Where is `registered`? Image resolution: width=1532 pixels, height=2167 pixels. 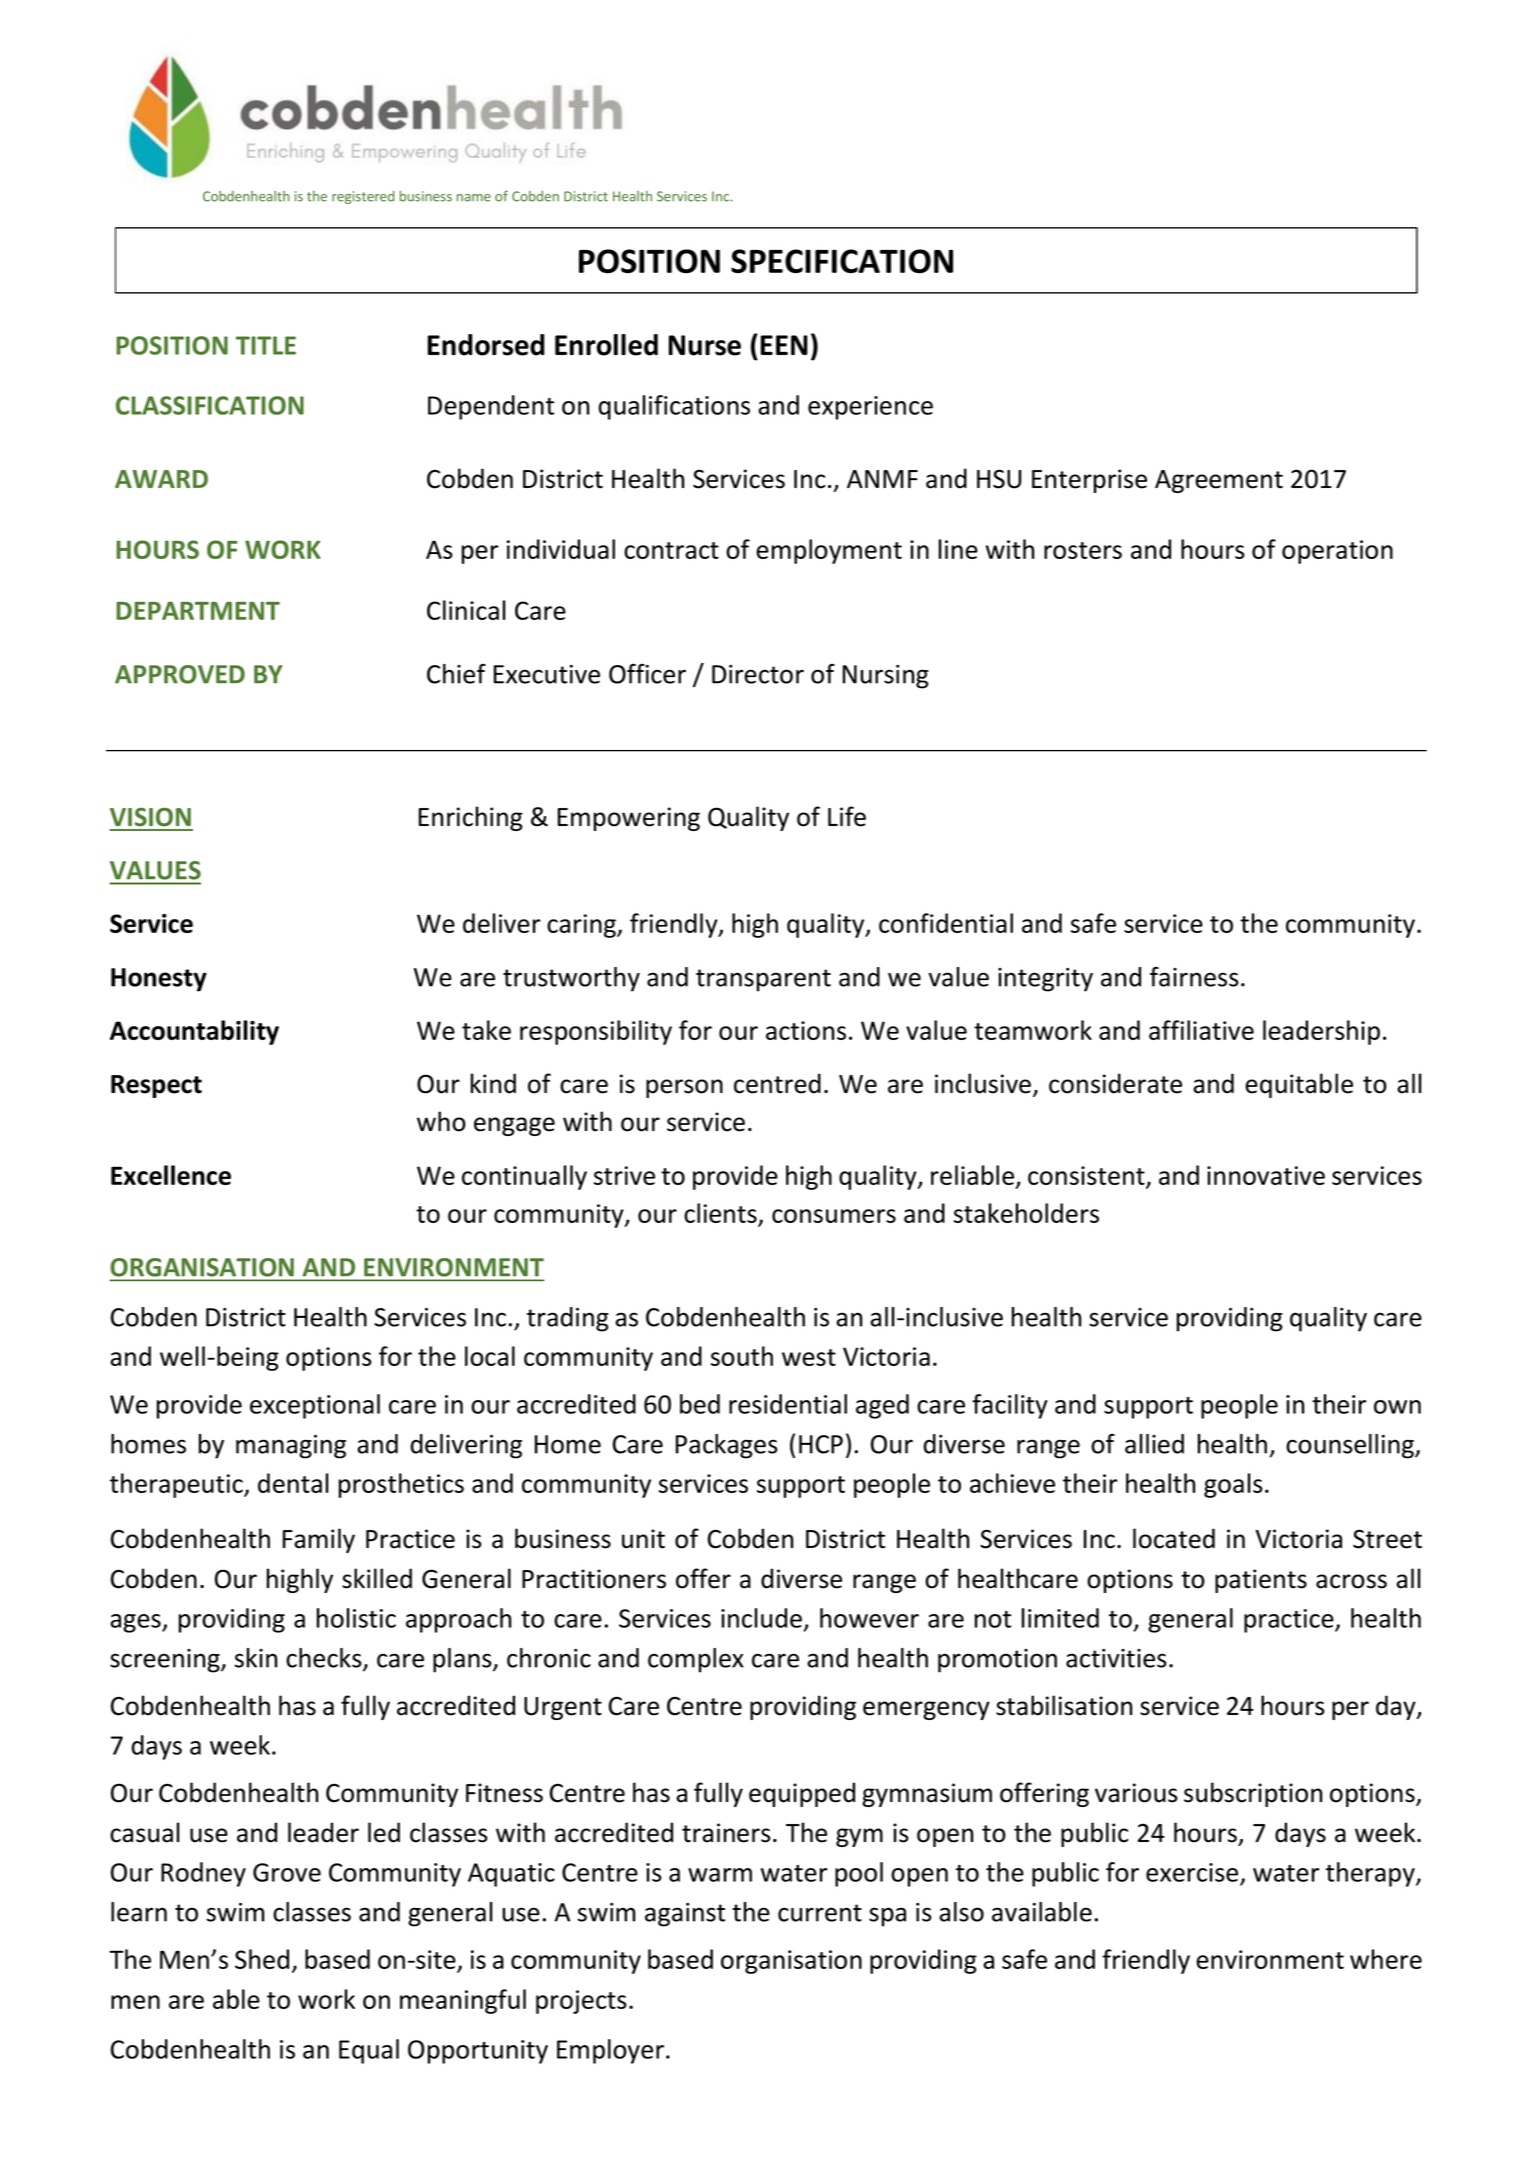 registered is located at coordinates (363, 197).
